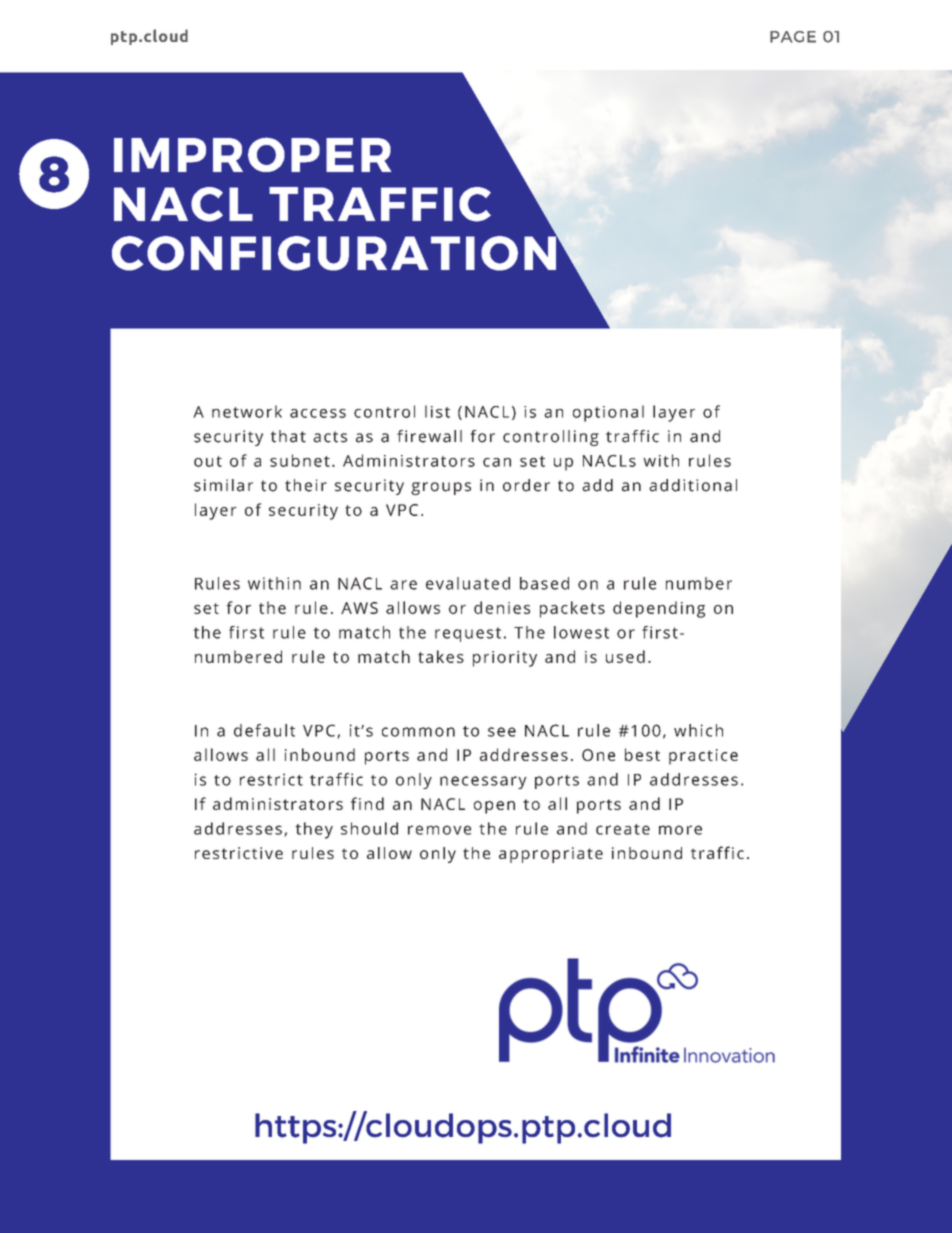 This screenshot has width=952, height=1233. Describe the element at coordinates (608, 413) in the screenshot. I see `optional` at that location.
